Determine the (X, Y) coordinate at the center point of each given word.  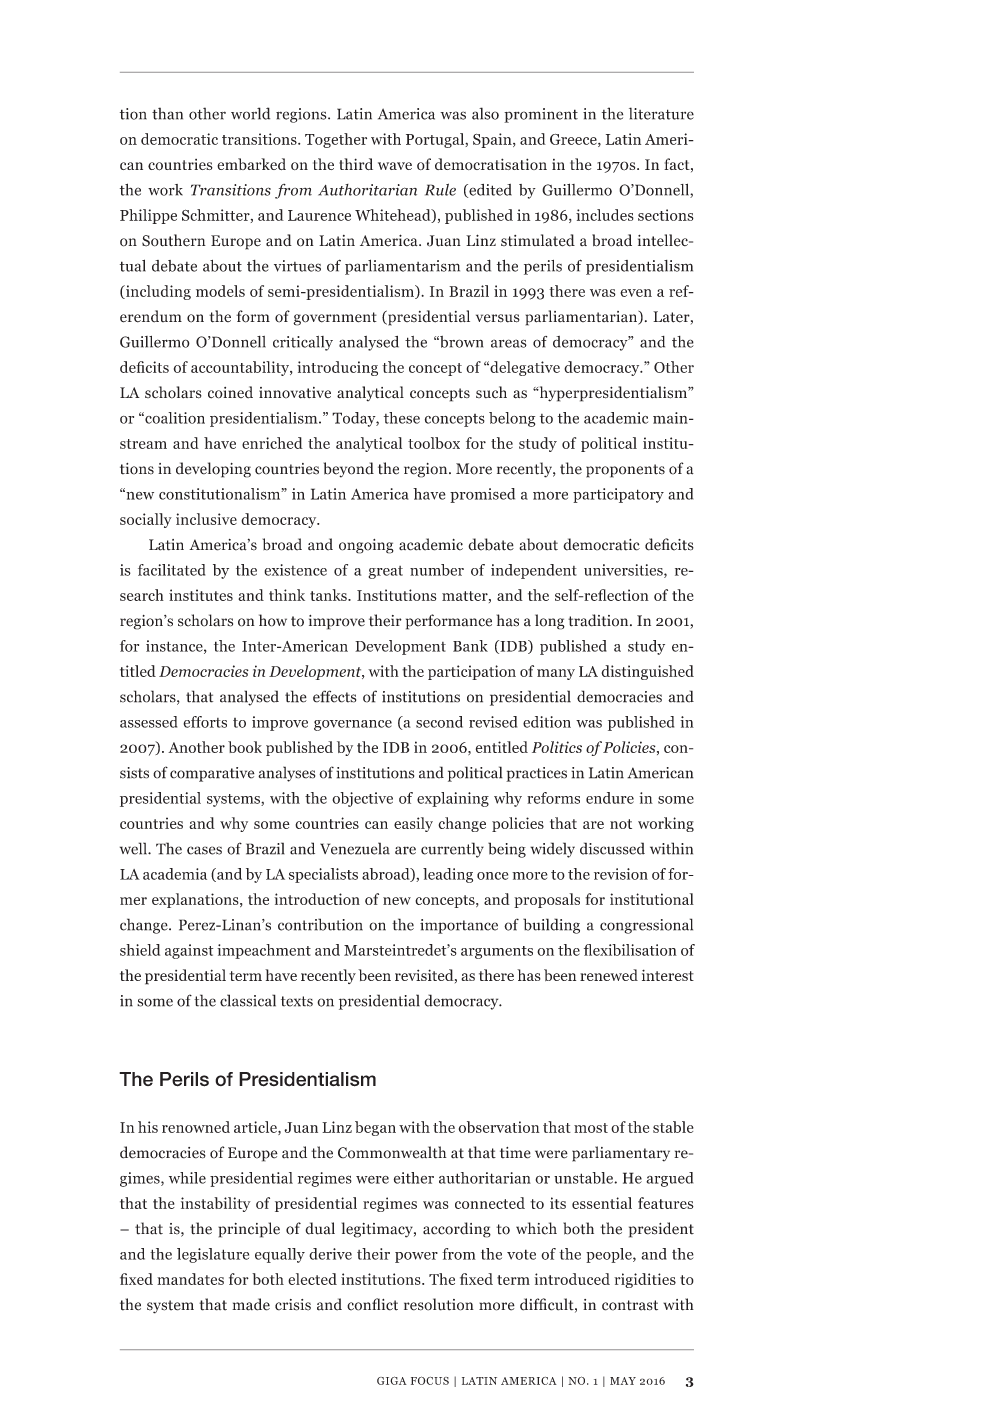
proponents (625, 471)
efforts (205, 722)
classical (248, 1000)
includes (605, 215)
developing (213, 470)
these (402, 418)
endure (610, 798)
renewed (609, 975)
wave (395, 166)
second (439, 722)
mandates (190, 1279)
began (375, 1128)
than (167, 113)
